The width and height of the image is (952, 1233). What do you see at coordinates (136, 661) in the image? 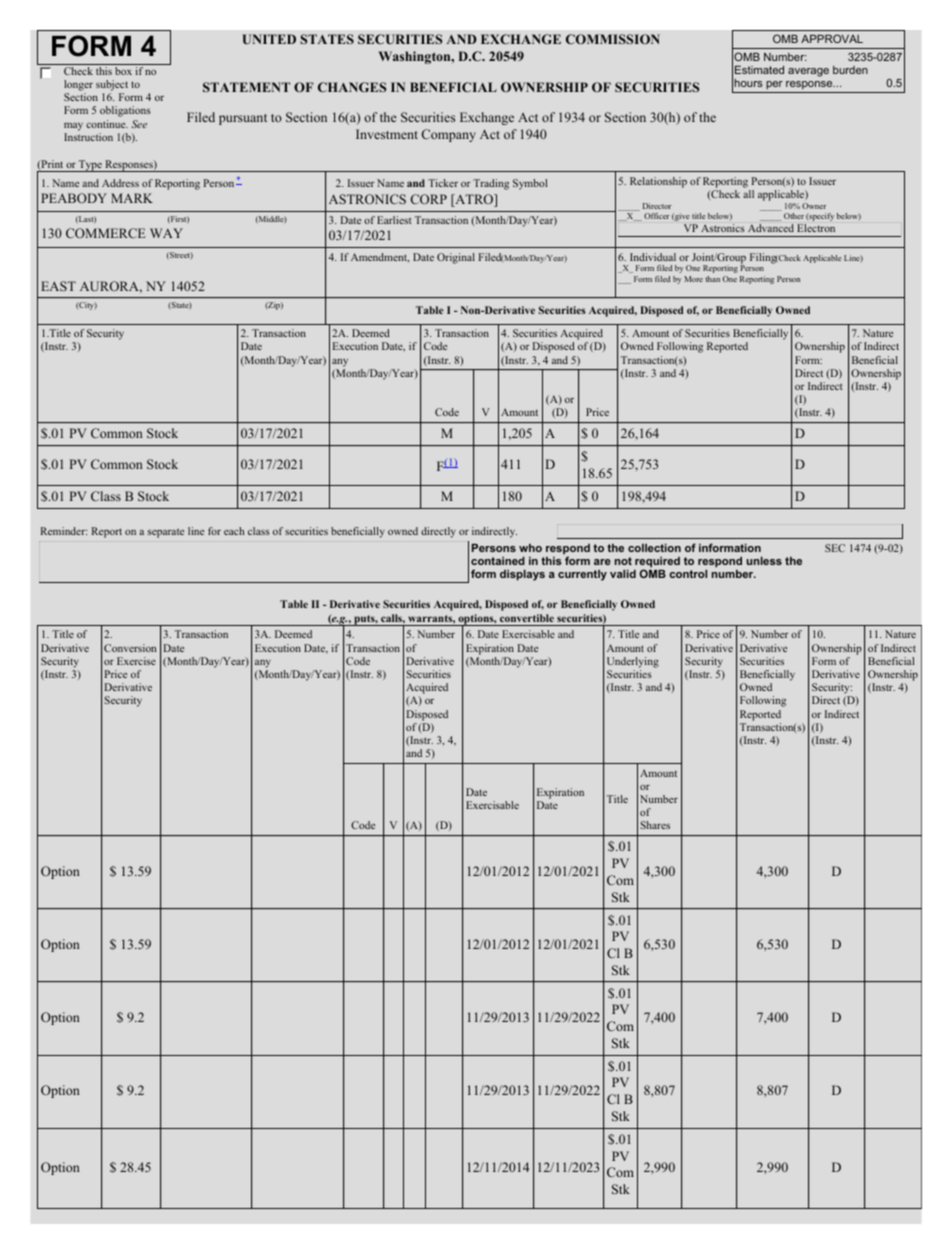
I see `Exercise` at bounding box center [136, 661].
